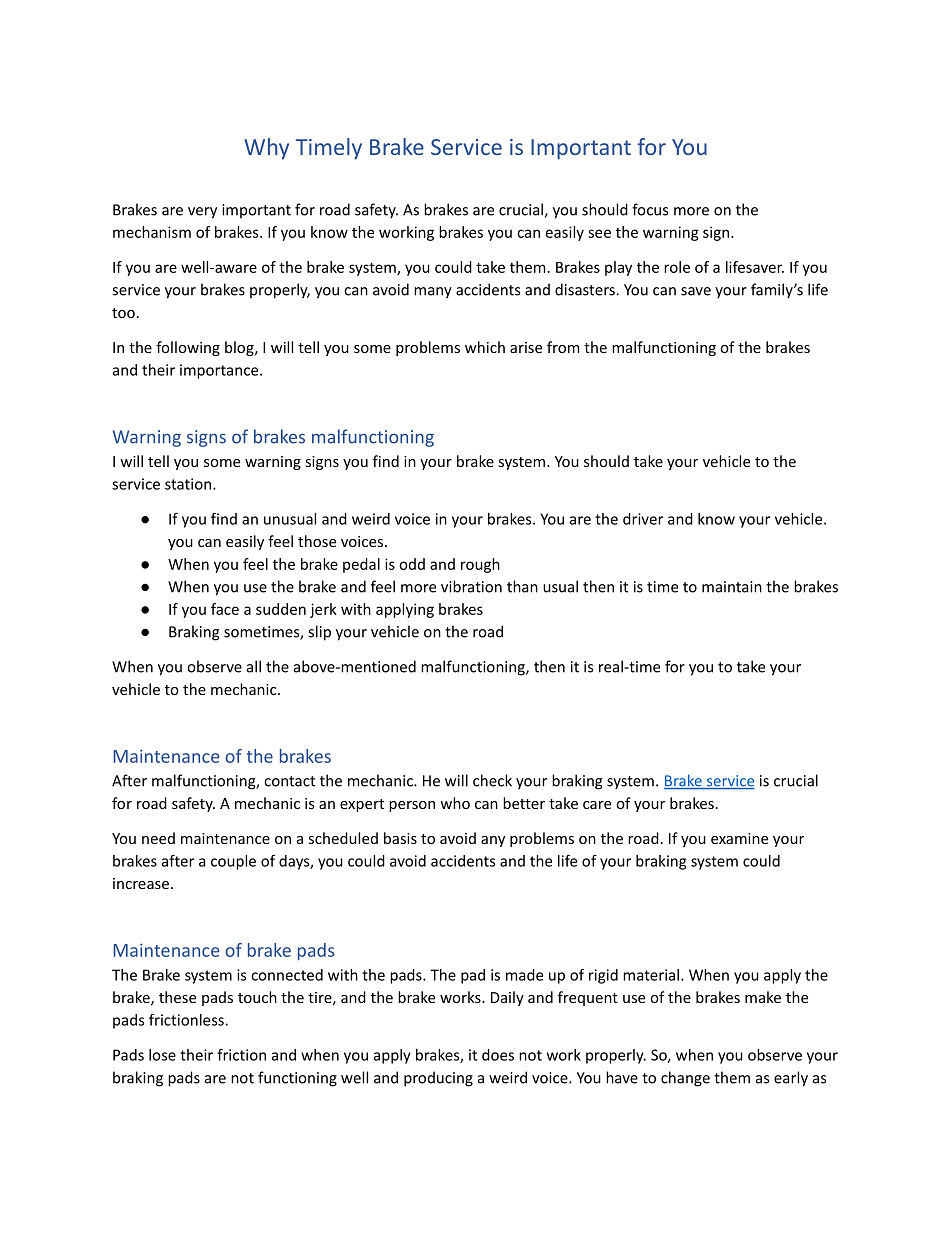 The height and width of the image is (1233, 952). What do you see at coordinates (162, 1055) in the image?
I see `lose` at bounding box center [162, 1055].
